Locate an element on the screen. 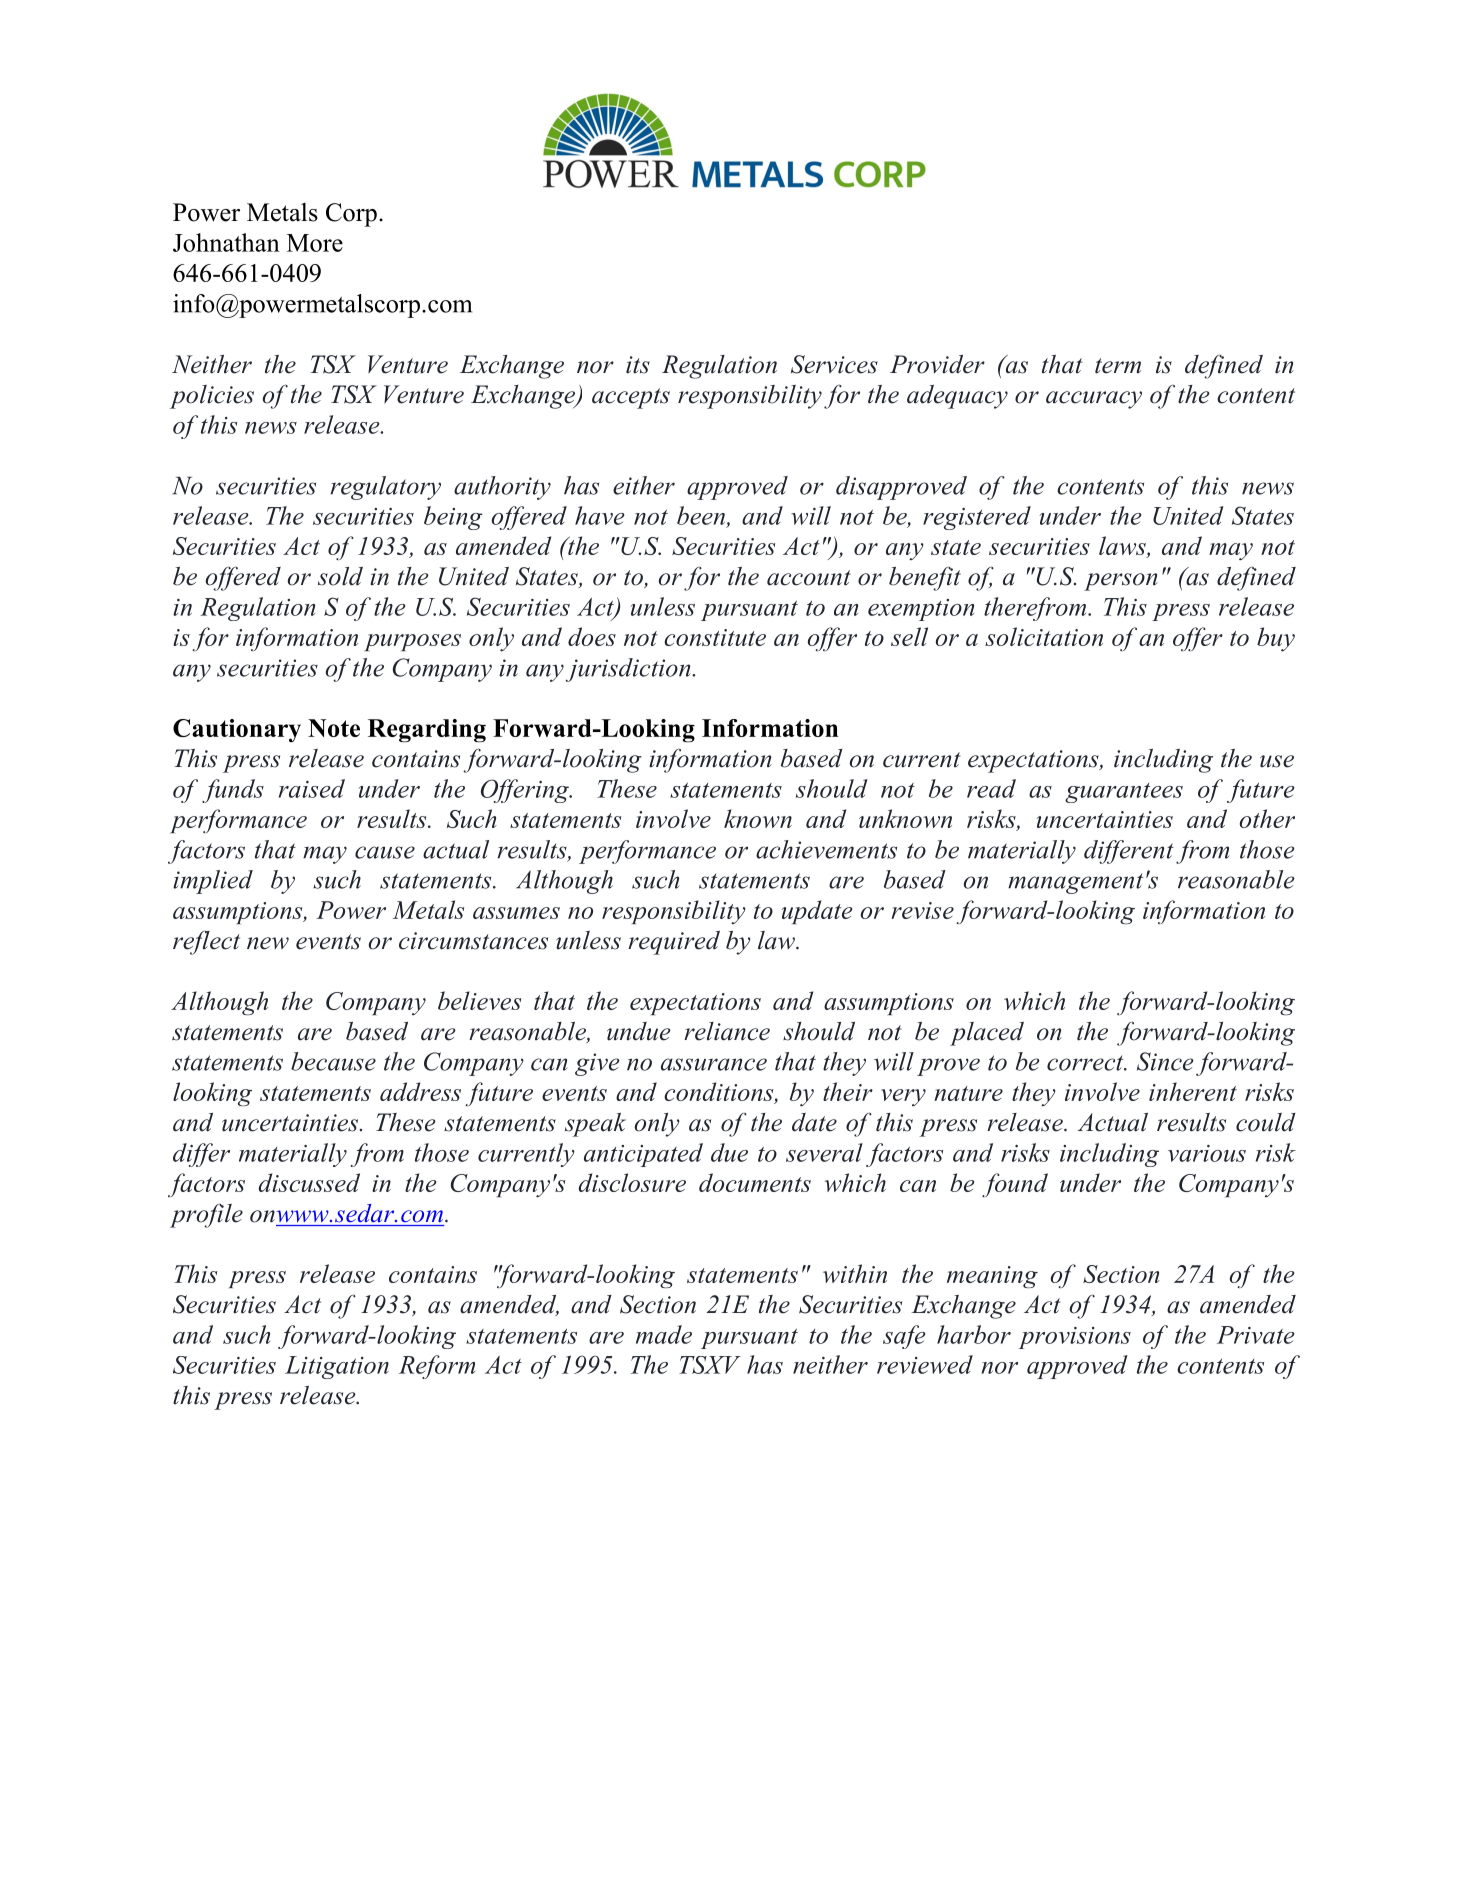 The width and height of the screenshot is (1467, 1899). term is located at coordinates (1118, 366).
